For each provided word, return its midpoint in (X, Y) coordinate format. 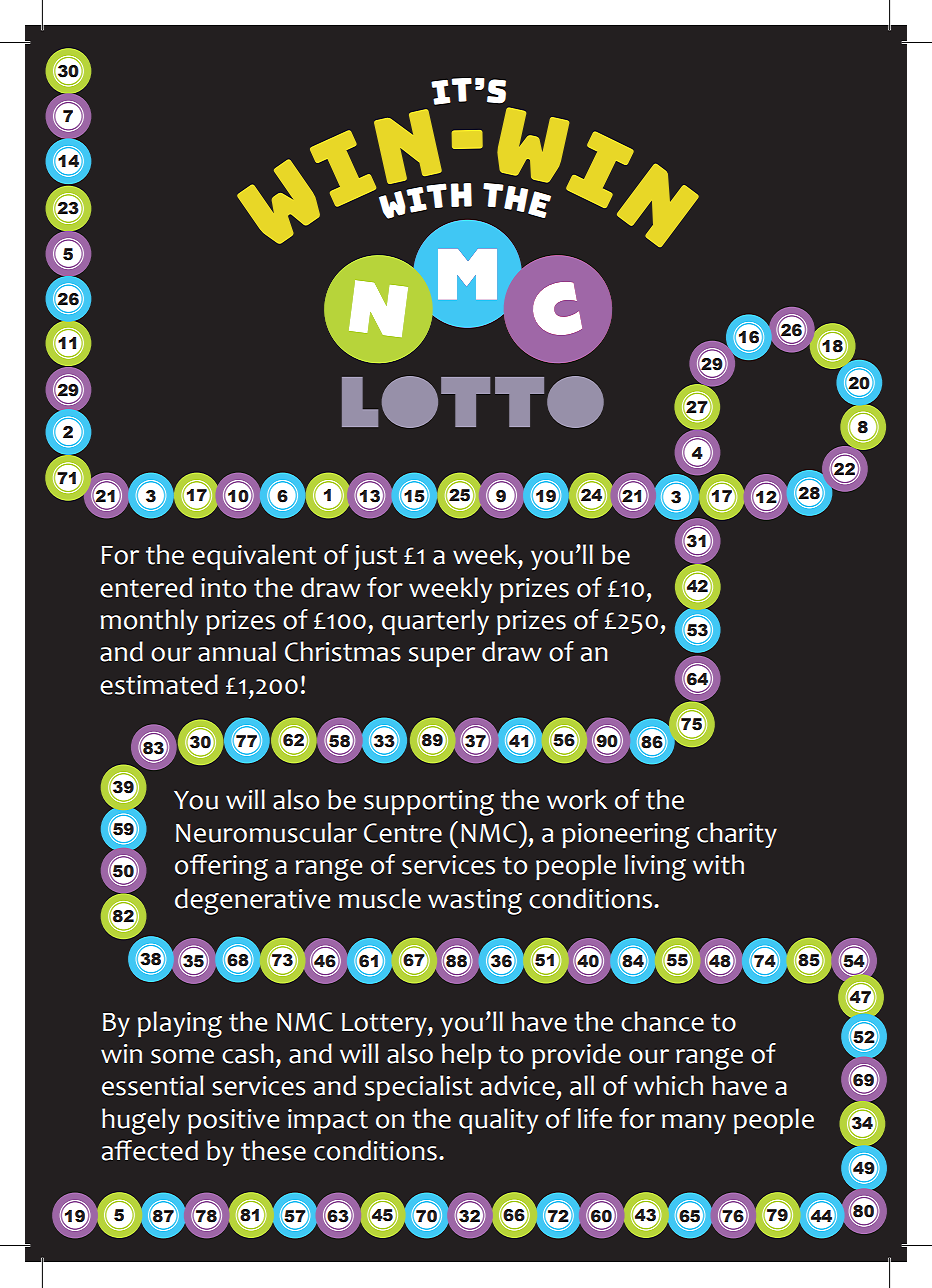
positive (234, 1121)
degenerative (253, 901)
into (223, 588)
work (577, 799)
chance (662, 1021)
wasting (475, 902)
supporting (429, 803)
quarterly (435, 622)
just (375, 557)
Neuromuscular (266, 832)
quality (498, 1121)
